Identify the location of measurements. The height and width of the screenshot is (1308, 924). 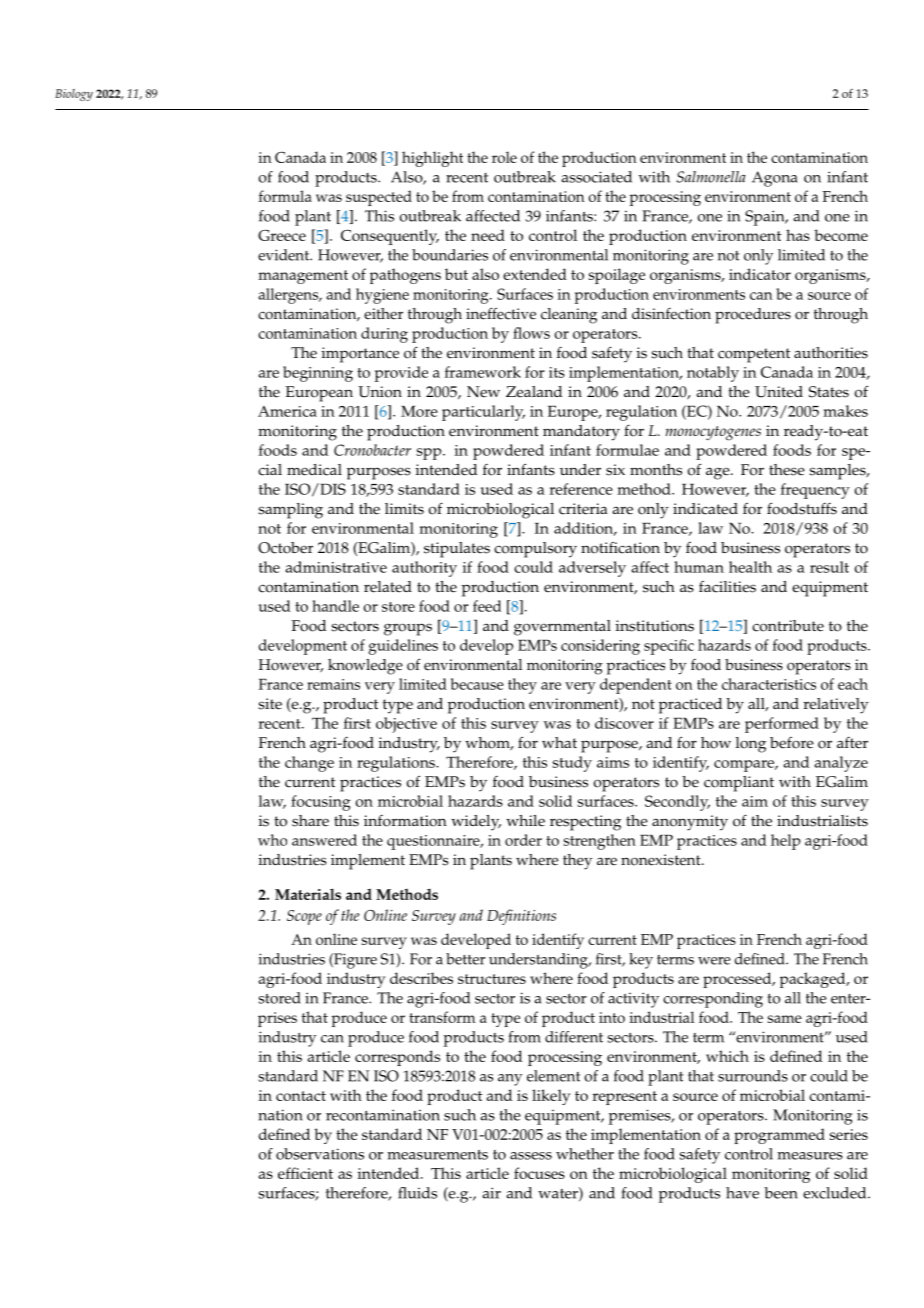
(437, 1155).
